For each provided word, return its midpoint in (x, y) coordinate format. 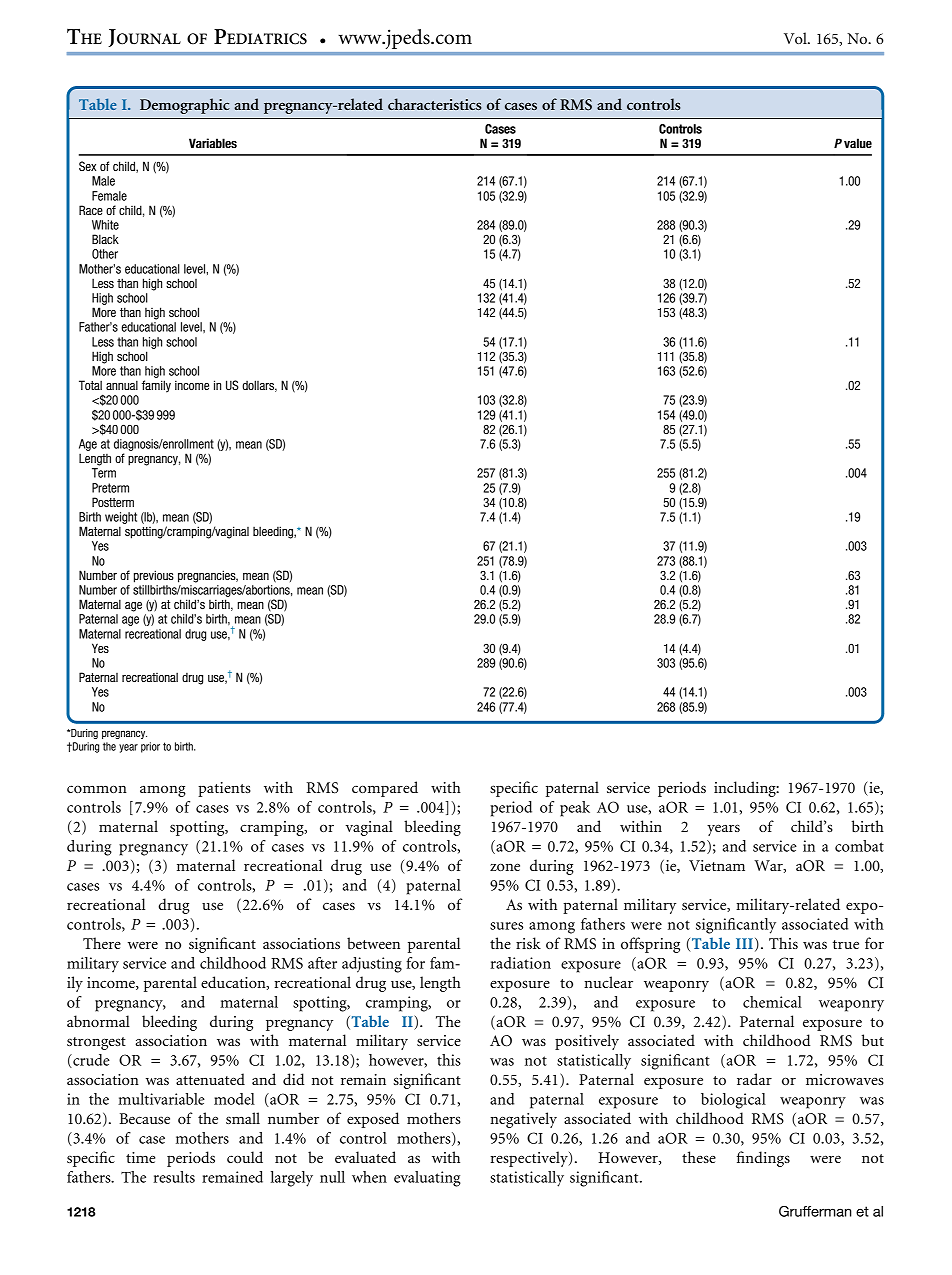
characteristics (435, 104)
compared (385, 789)
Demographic (185, 106)
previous (154, 576)
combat (859, 846)
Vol (796, 38)
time (140, 1157)
